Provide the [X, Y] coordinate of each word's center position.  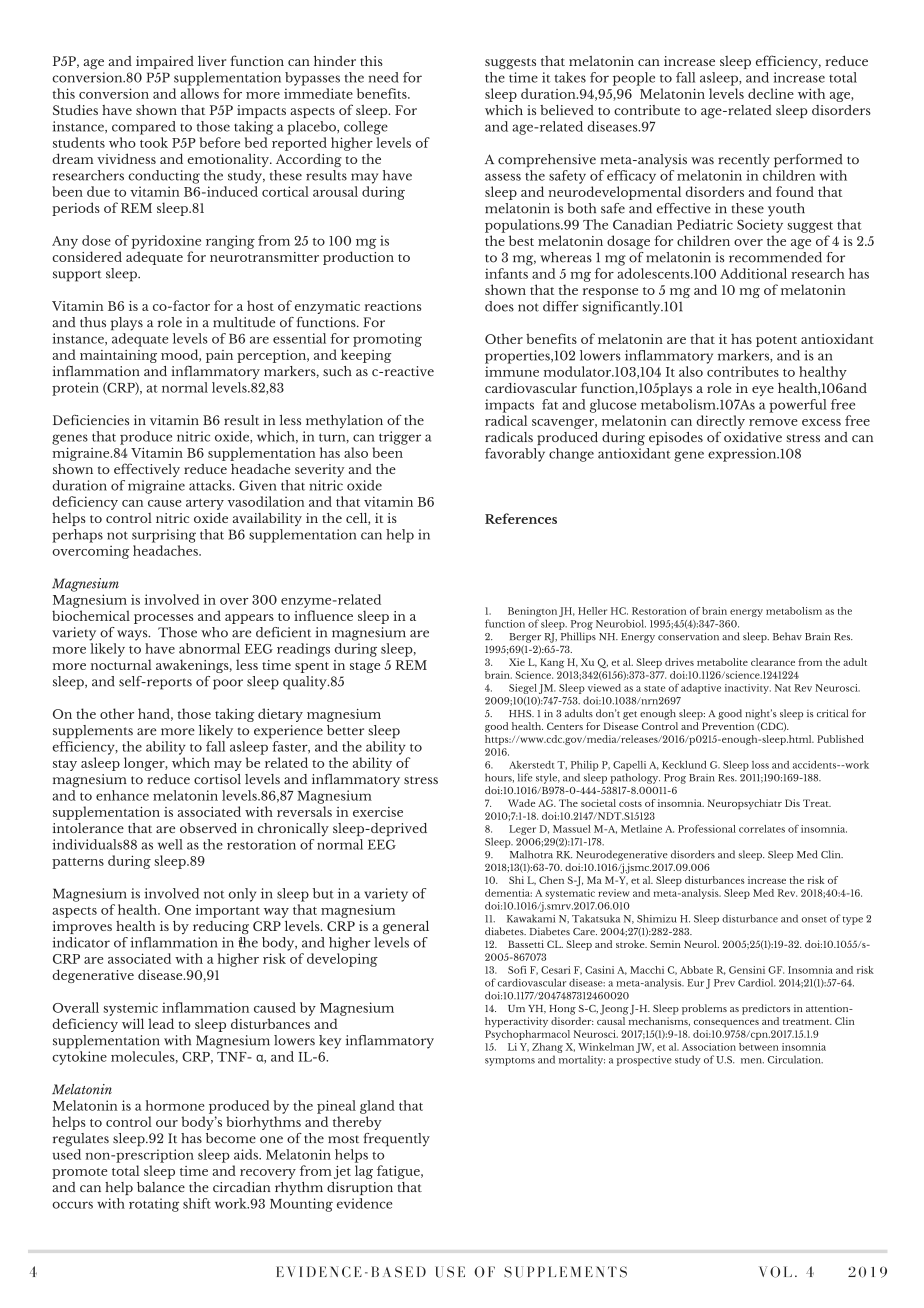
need [383, 77]
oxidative [753, 437]
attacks [211, 485]
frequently [396, 1140]
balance [161, 1187]
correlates [762, 829]
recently [744, 161]
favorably [515, 455]
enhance [122, 795]
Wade [521, 803]
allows [199, 93]
